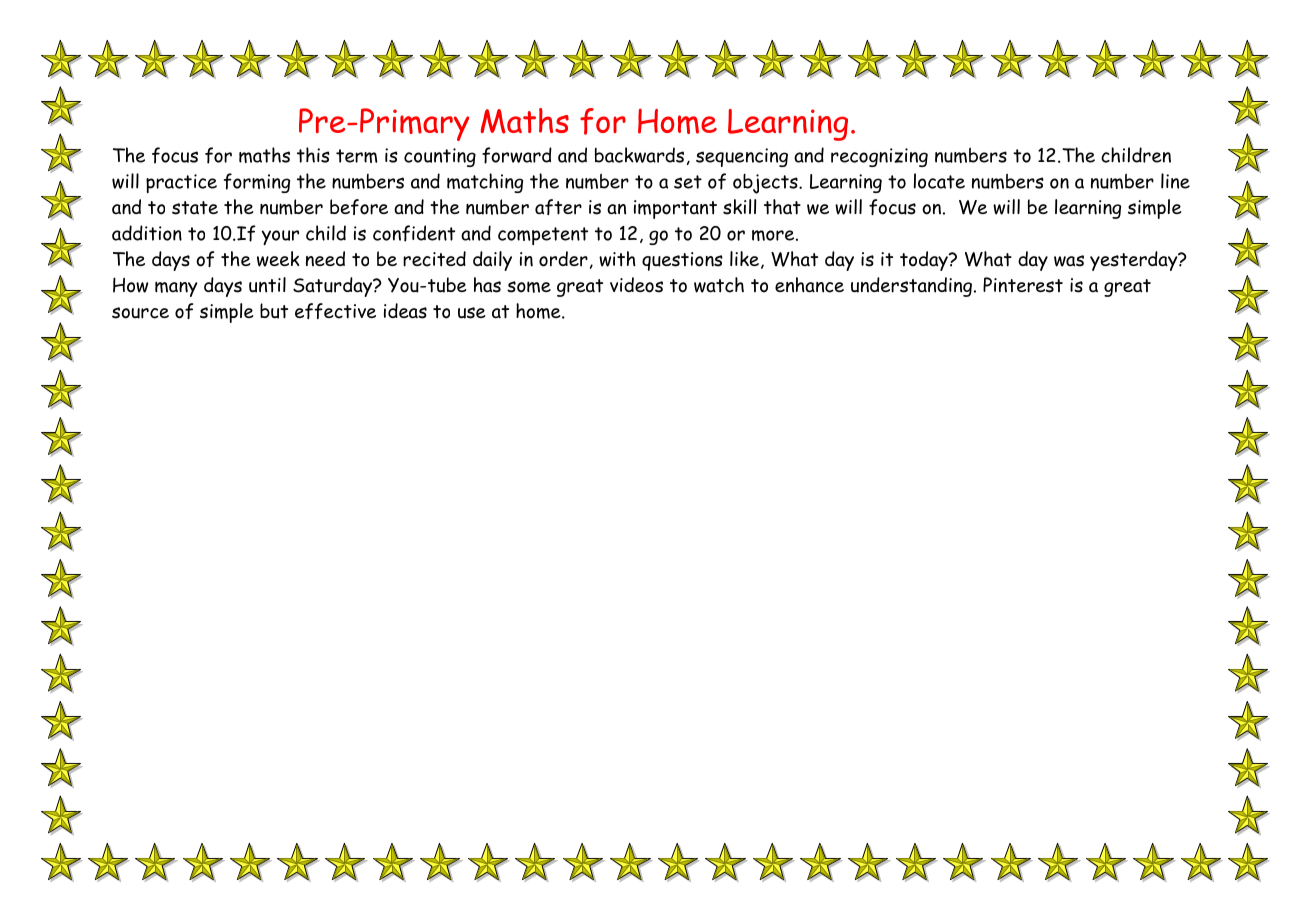 The width and height of the page is (1308, 924). I want to click on your, so click(280, 237).
